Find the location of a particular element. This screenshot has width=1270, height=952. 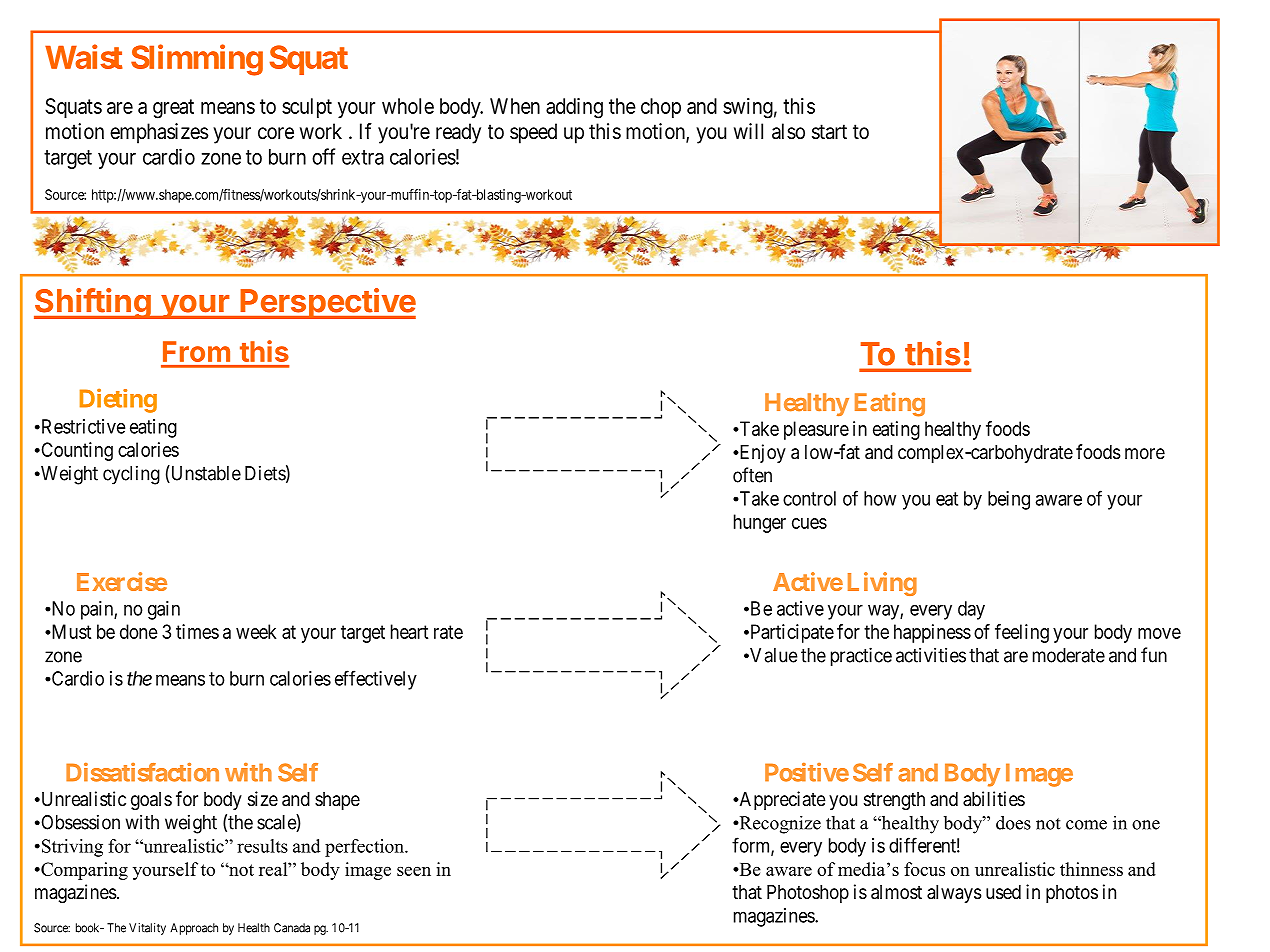

start is located at coordinates (829, 132).
